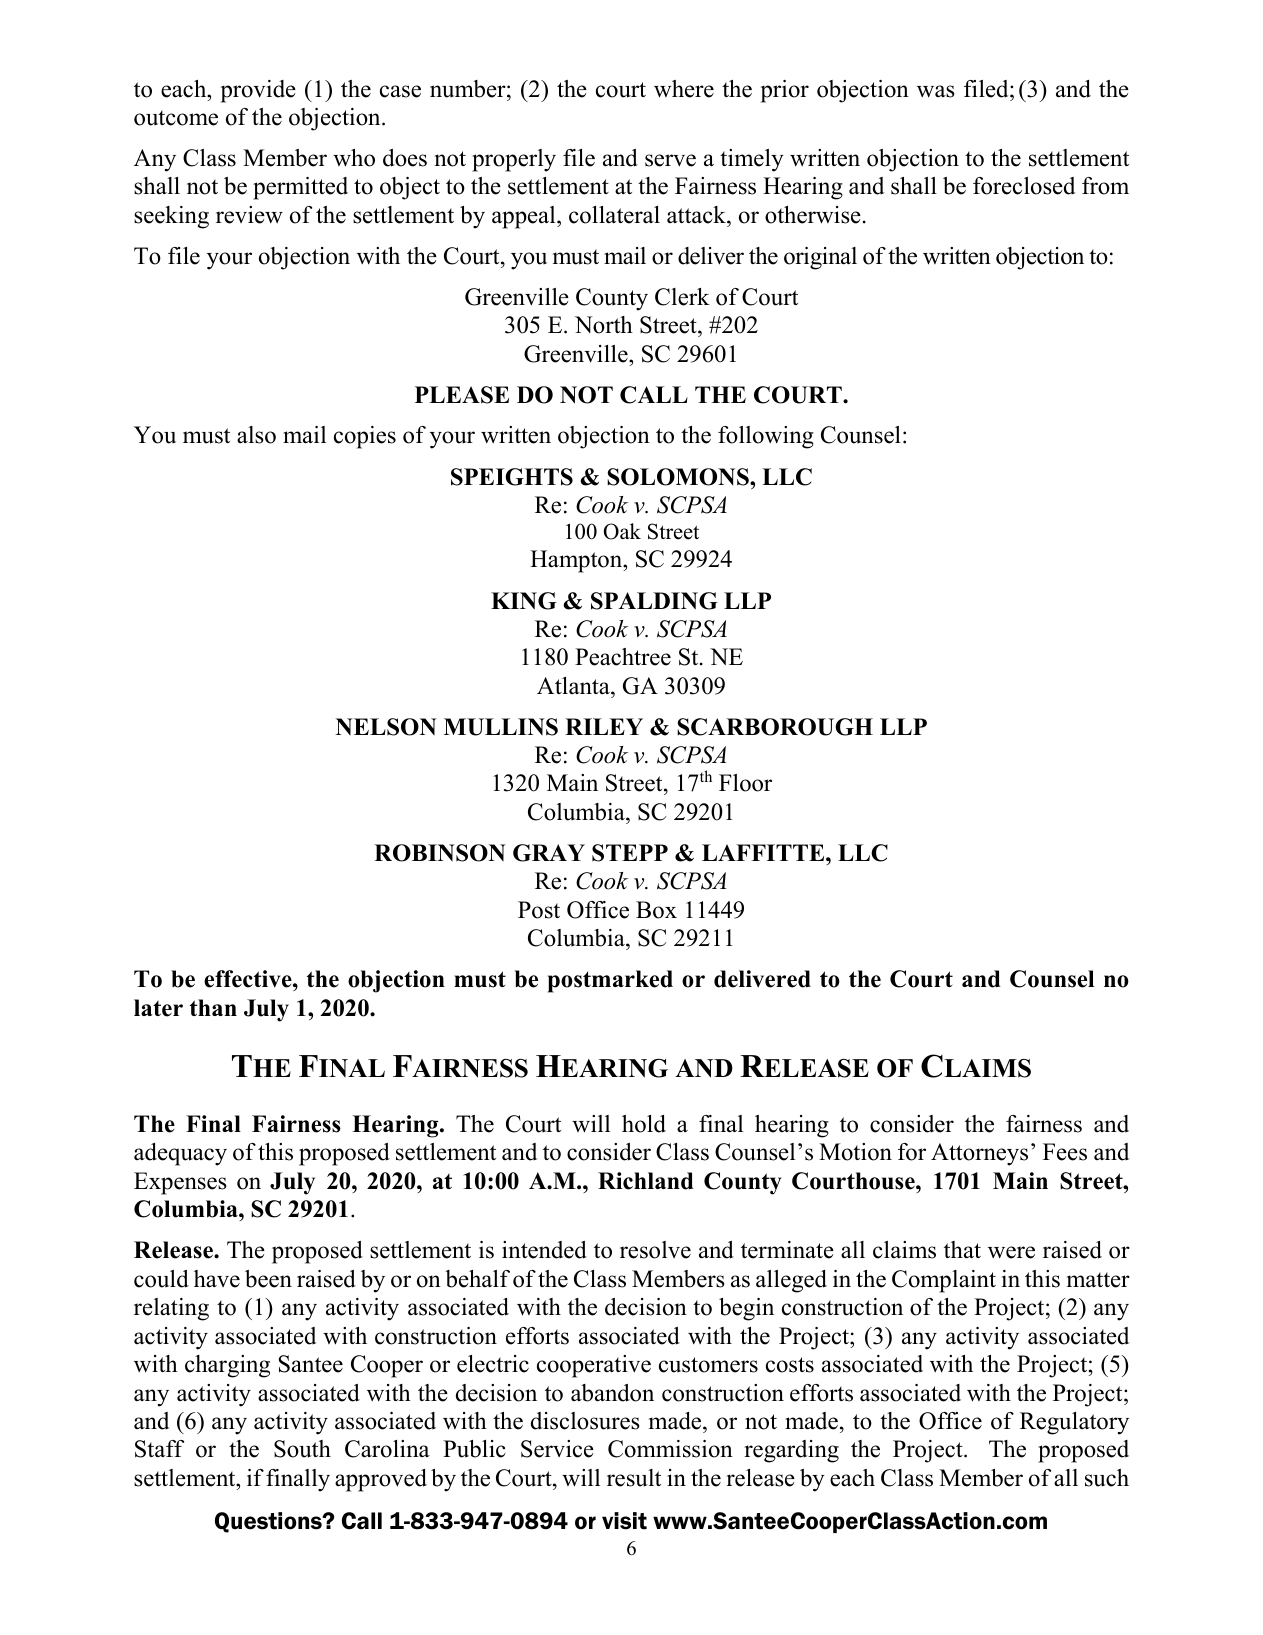  What do you see at coordinates (775, 727) in the document?
I see `SCARBOROUGH` at bounding box center [775, 727].
